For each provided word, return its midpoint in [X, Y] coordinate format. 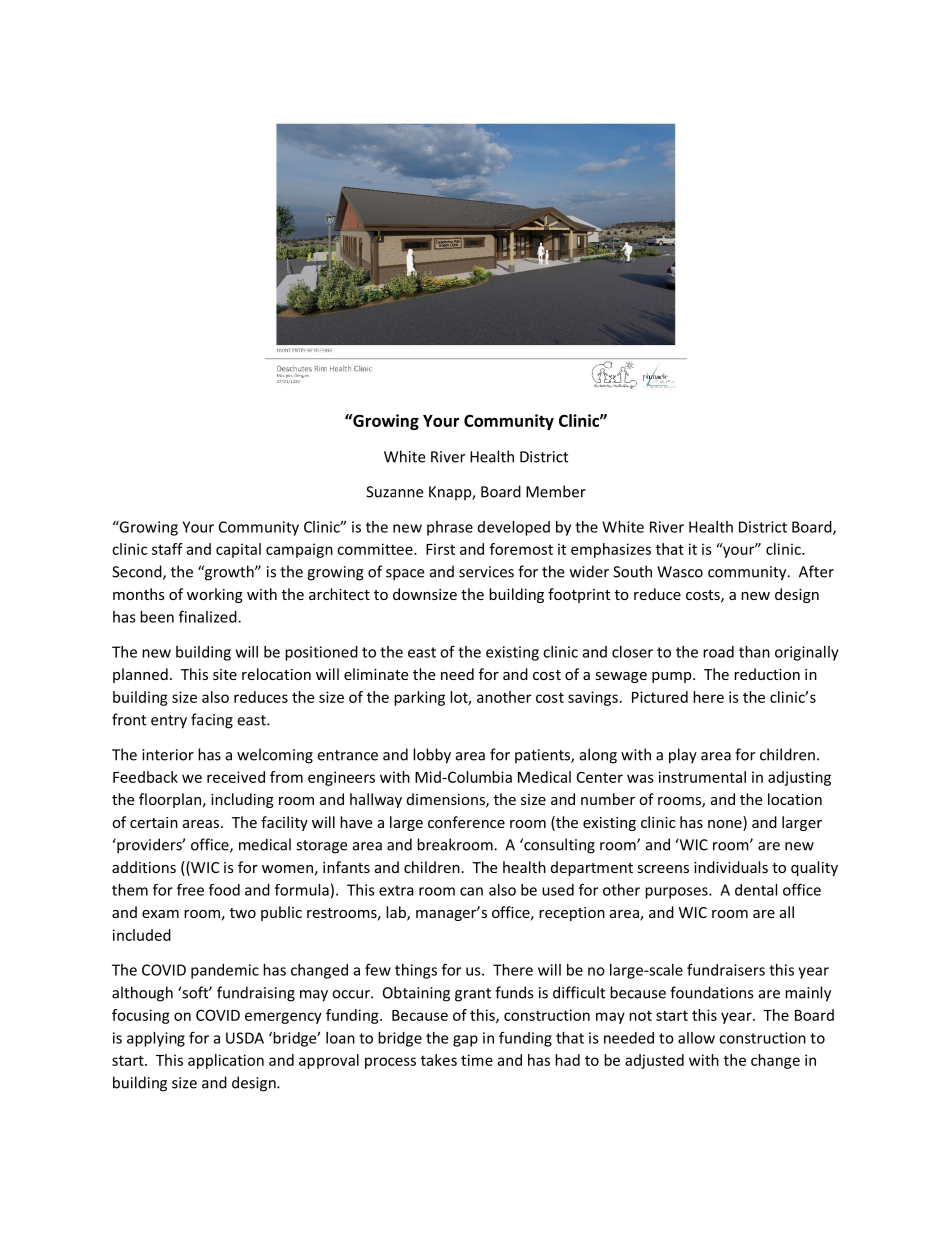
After [816, 571]
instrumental [702, 777]
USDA [245, 1038]
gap [465, 1041]
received [236, 777]
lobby [432, 756]
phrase [450, 528]
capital [238, 550]
